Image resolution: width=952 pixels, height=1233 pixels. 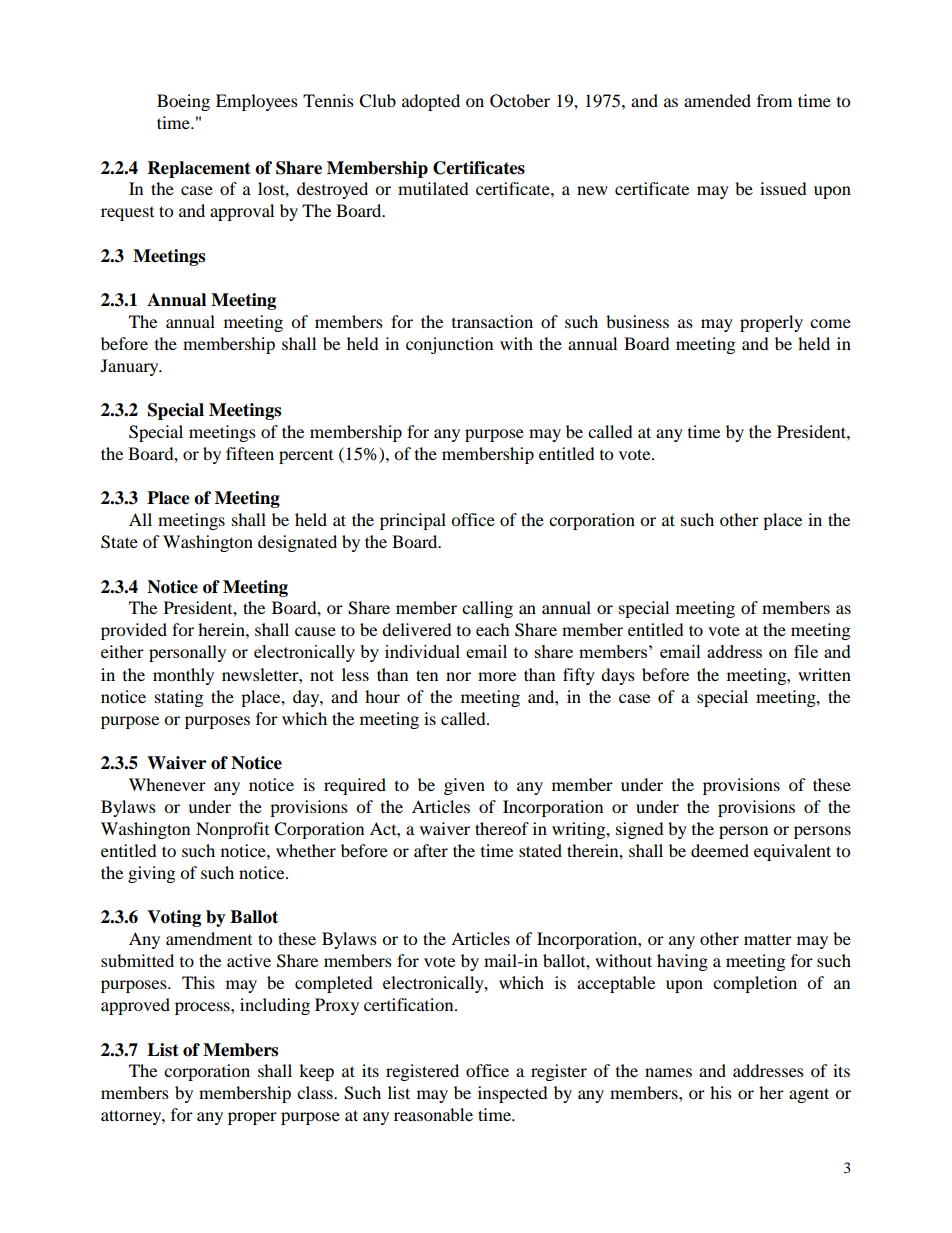 I want to click on calling, so click(x=487, y=609).
